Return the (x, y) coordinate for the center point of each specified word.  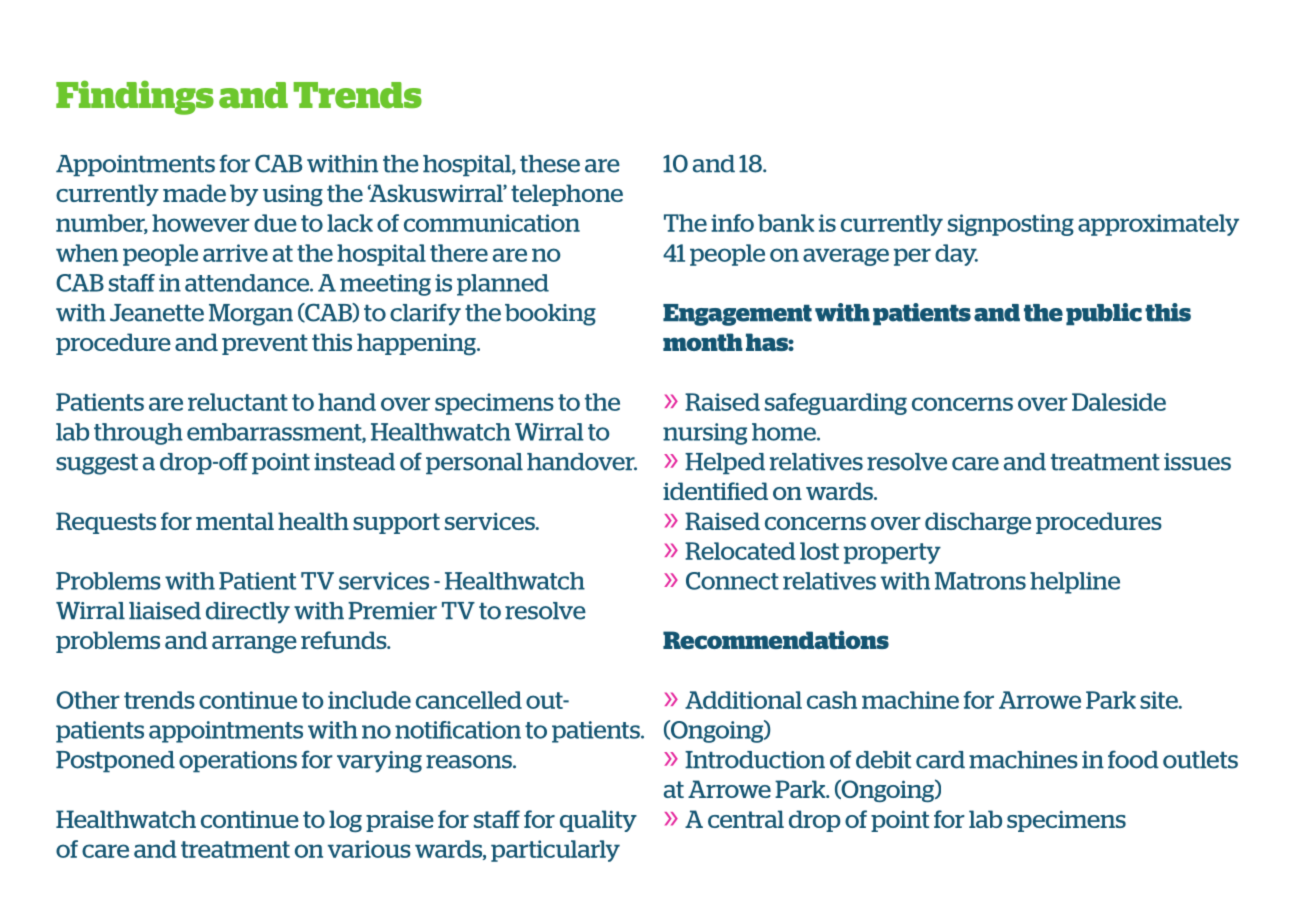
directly (248, 612)
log (345, 821)
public (1104, 314)
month (703, 342)
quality (598, 821)
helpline (1075, 583)
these (550, 164)
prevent (265, 344)
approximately (1158, 225)
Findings (135, 97)
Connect (732, 581)
